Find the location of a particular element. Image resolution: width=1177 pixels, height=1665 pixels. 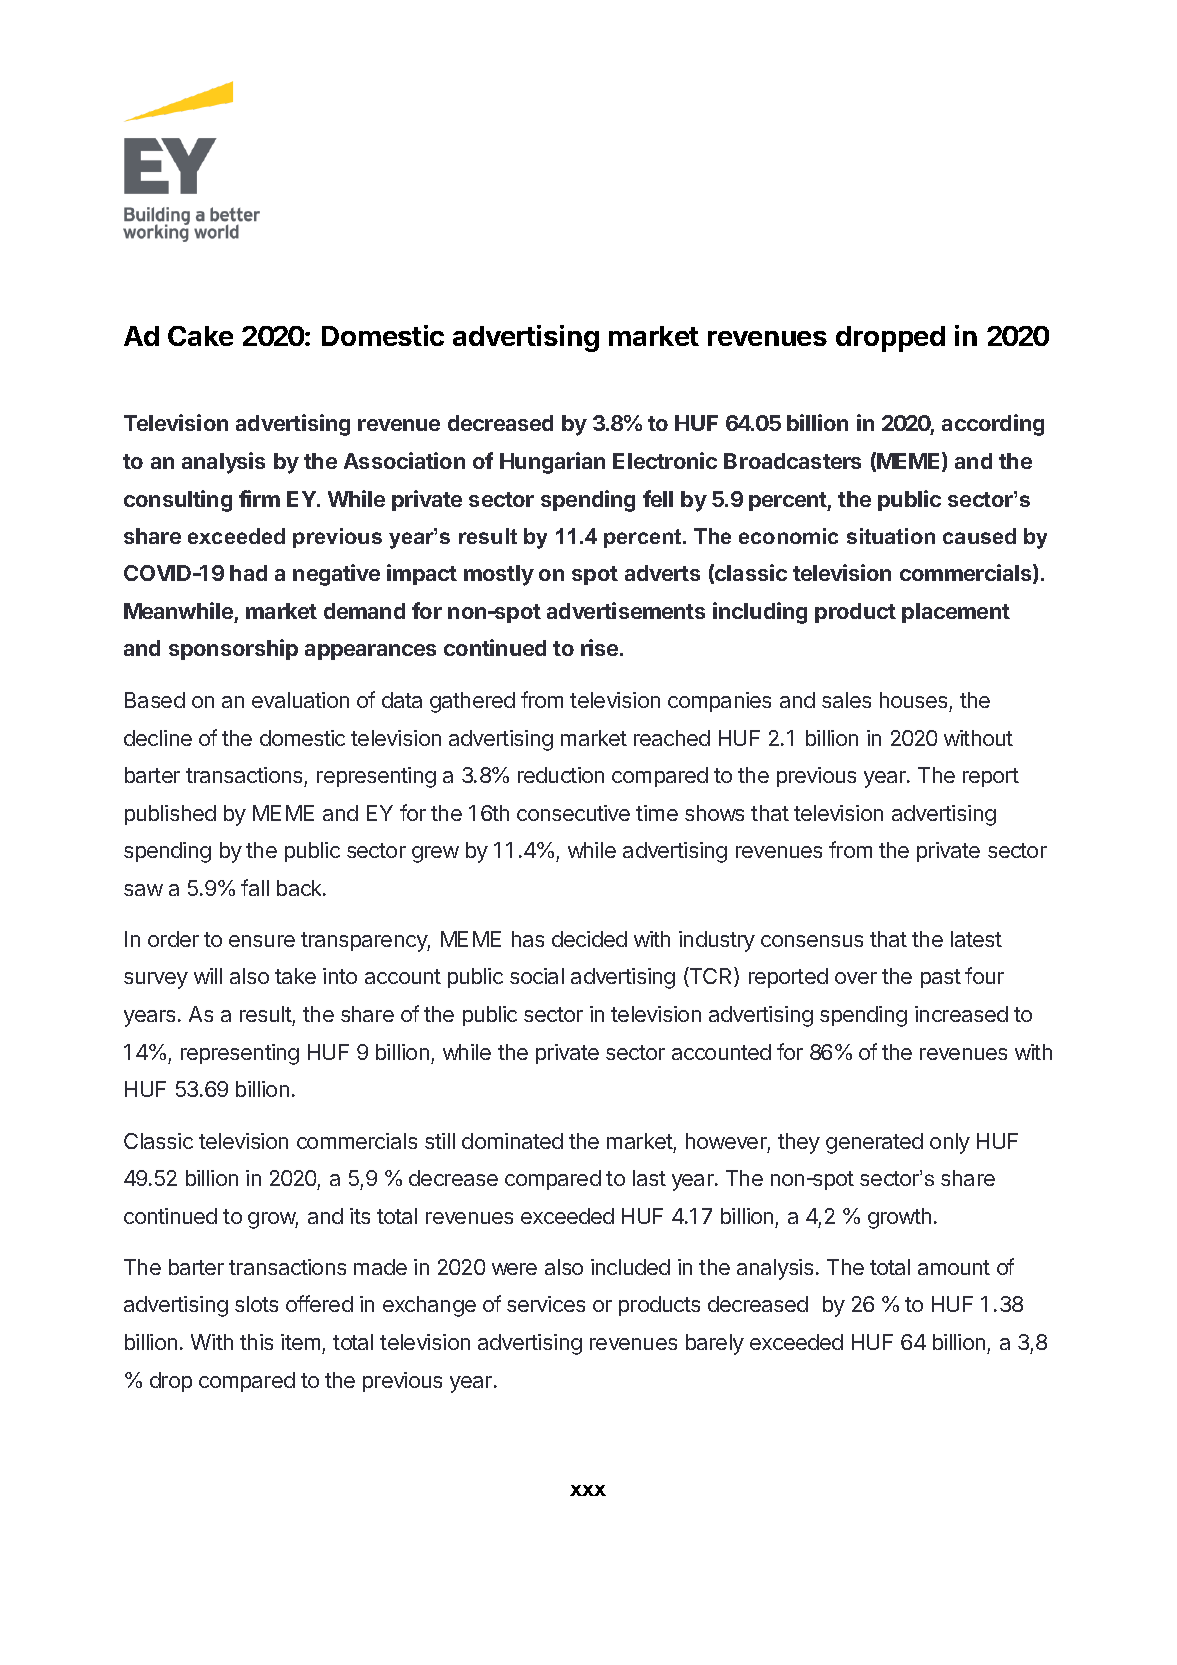

decided is located at coordinates (589, 939).
